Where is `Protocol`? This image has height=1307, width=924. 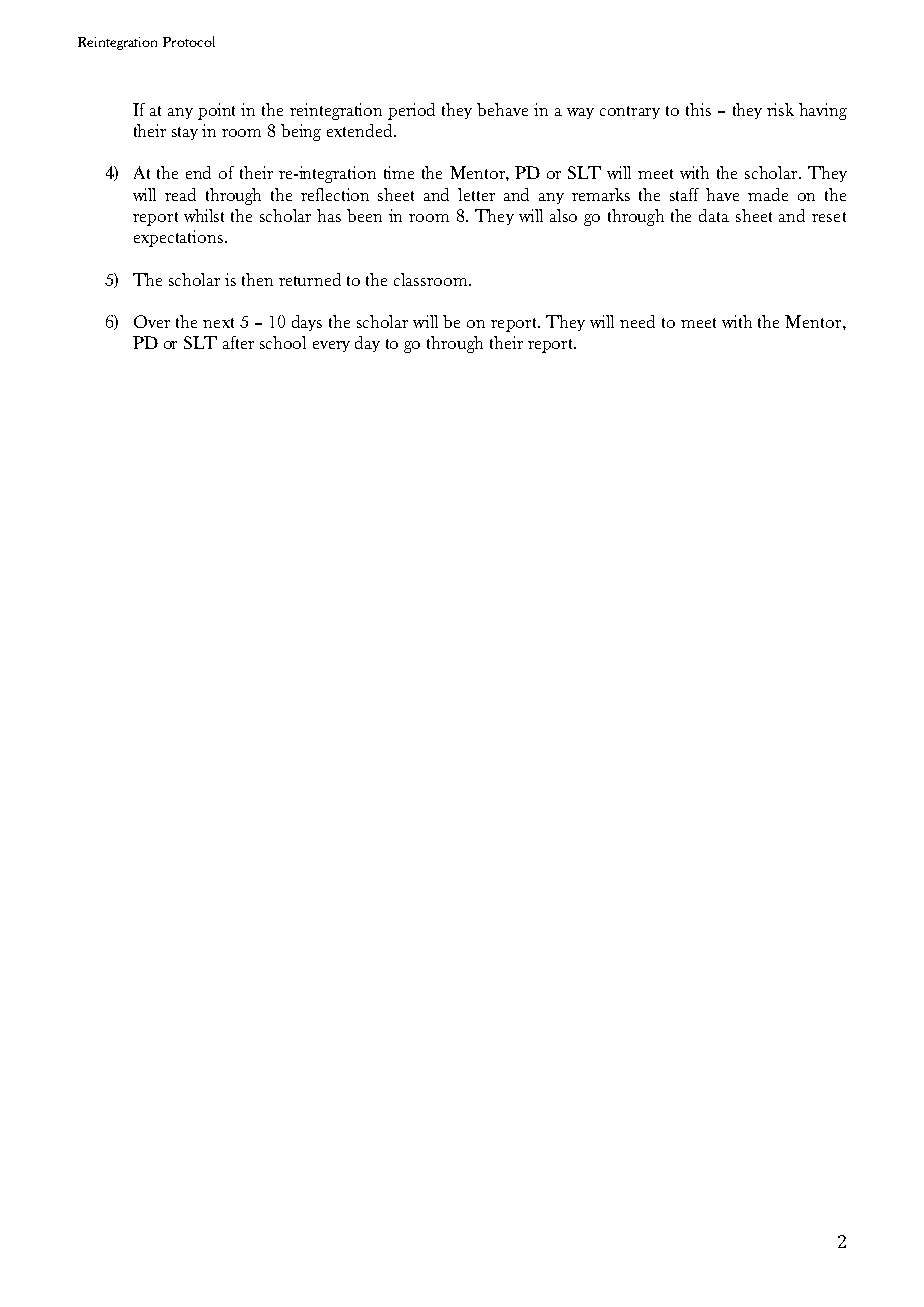 Protocol is located at coordinates (189, 41).
